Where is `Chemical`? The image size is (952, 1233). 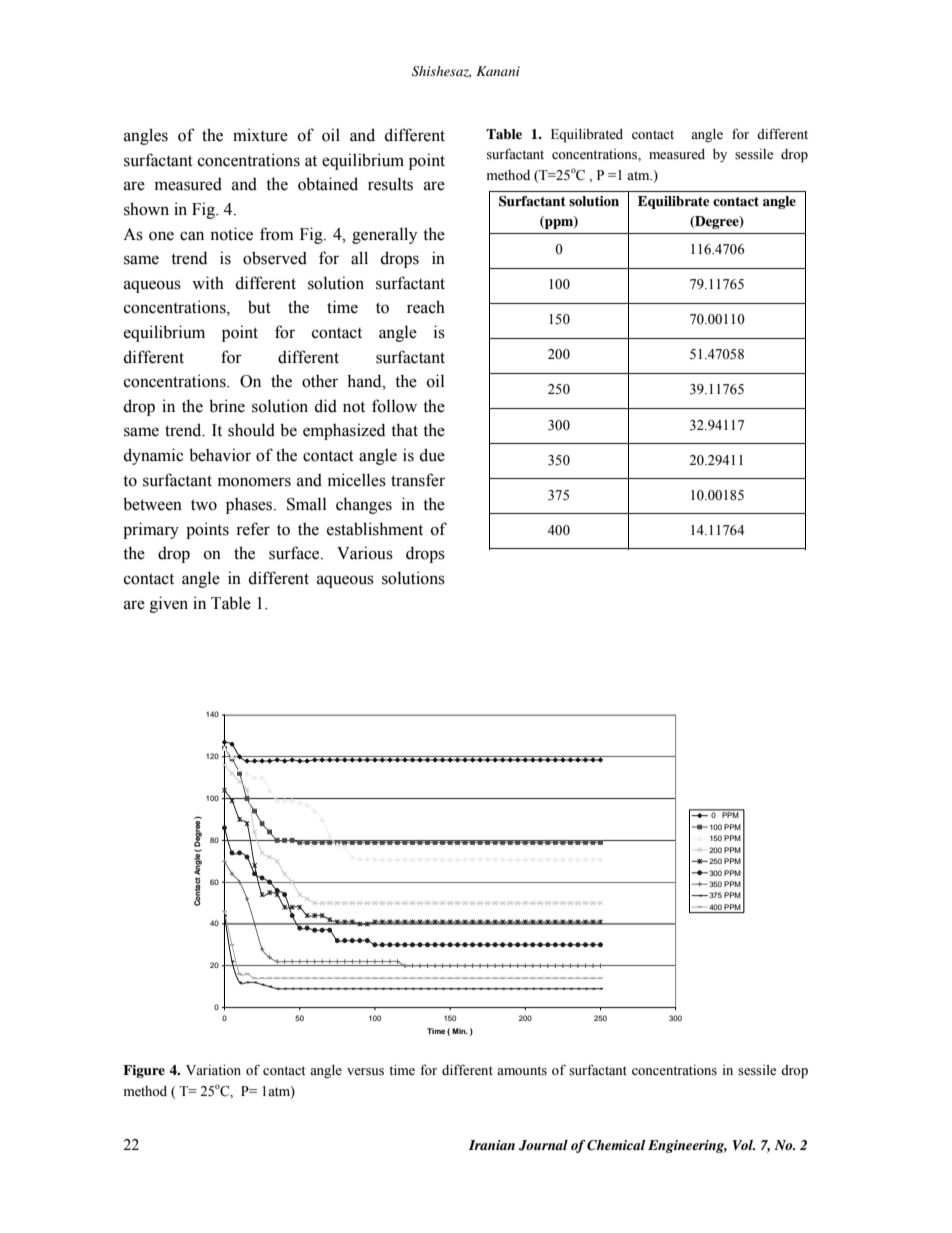
Chemical is located at coordinates (616, 1145).
